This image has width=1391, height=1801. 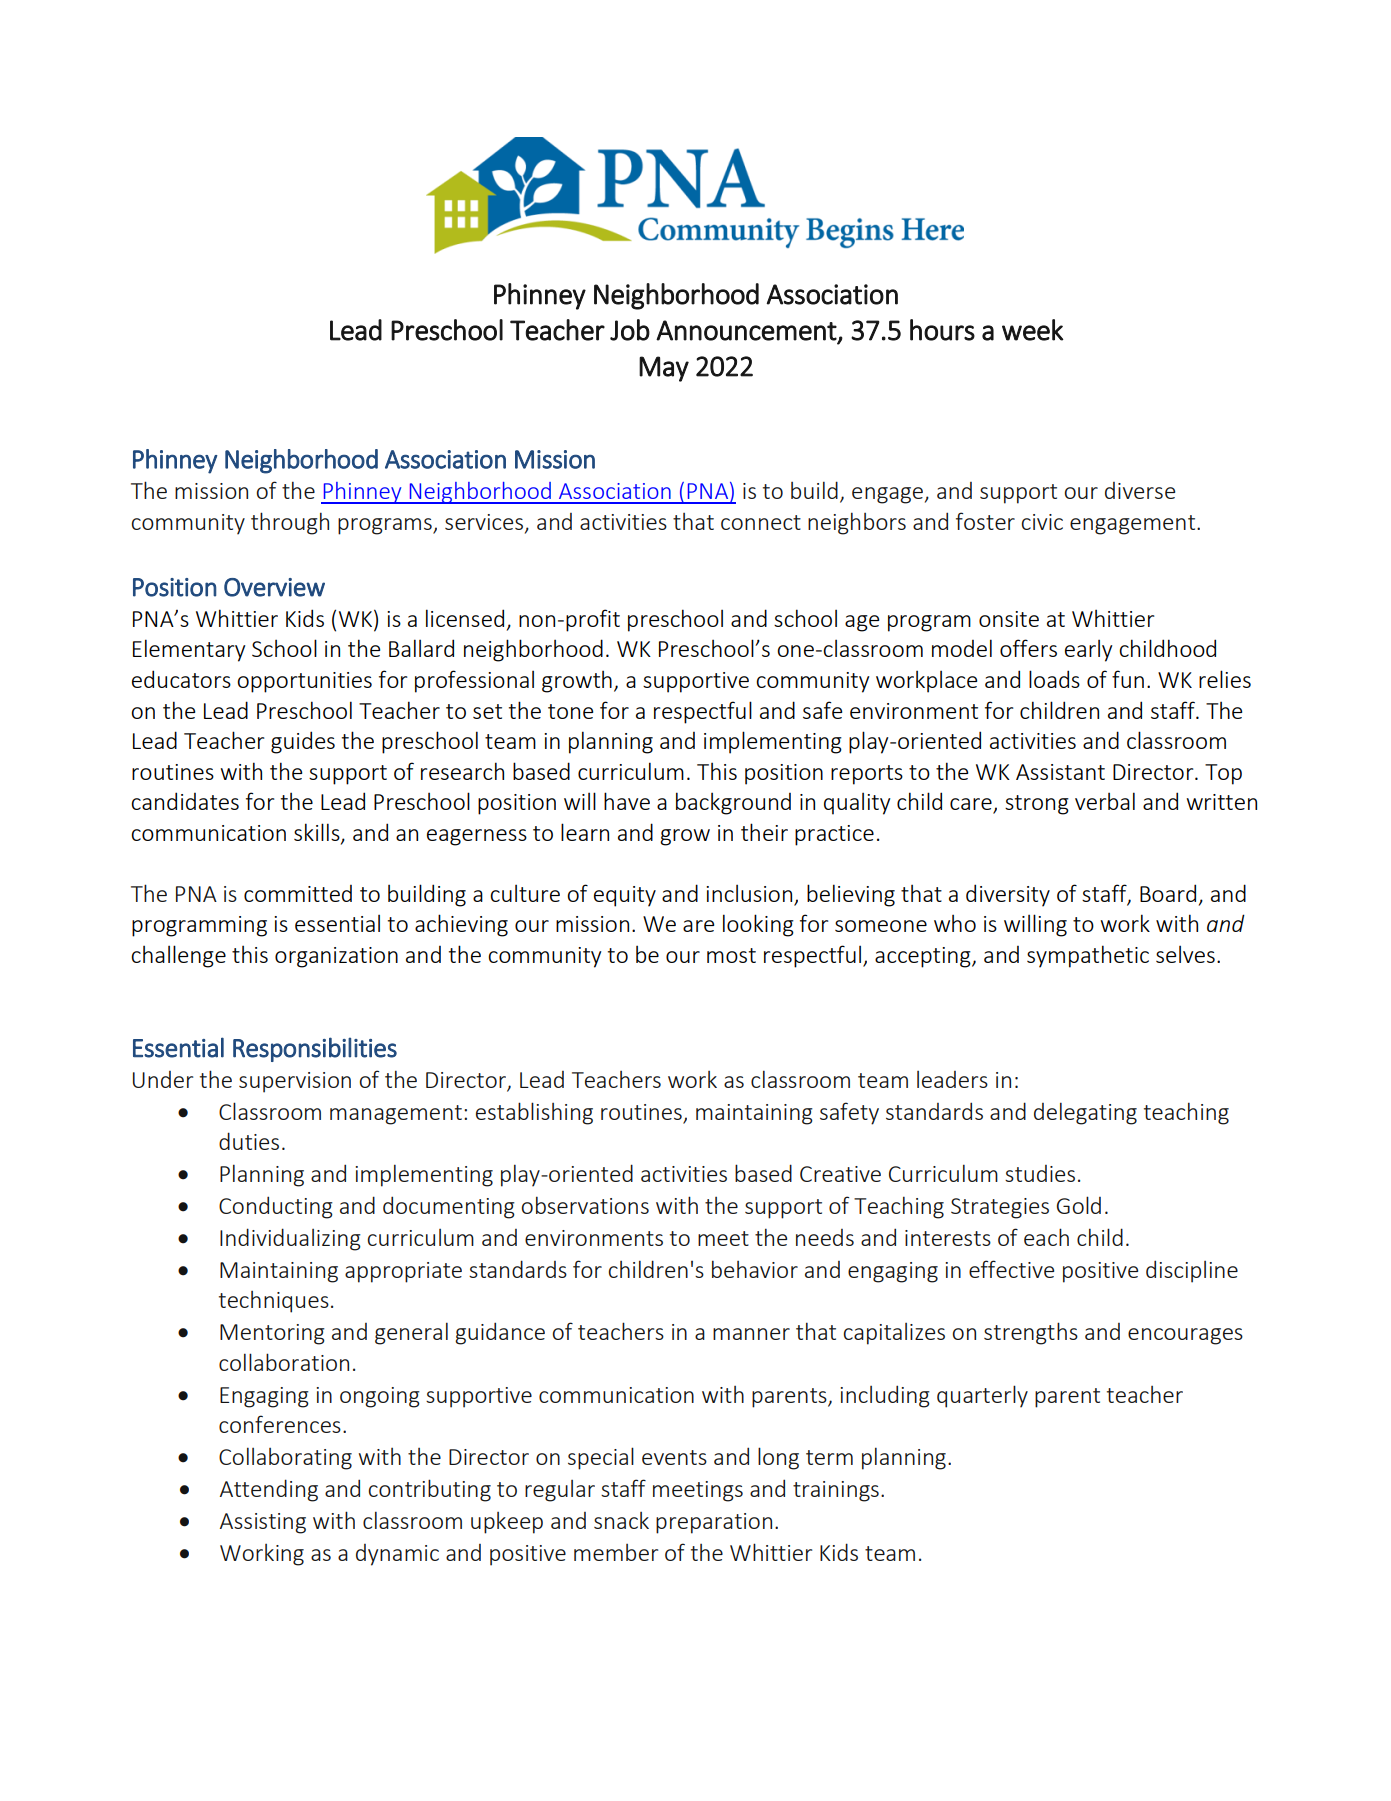 I want to click on most, so click(x=731, y=955).
